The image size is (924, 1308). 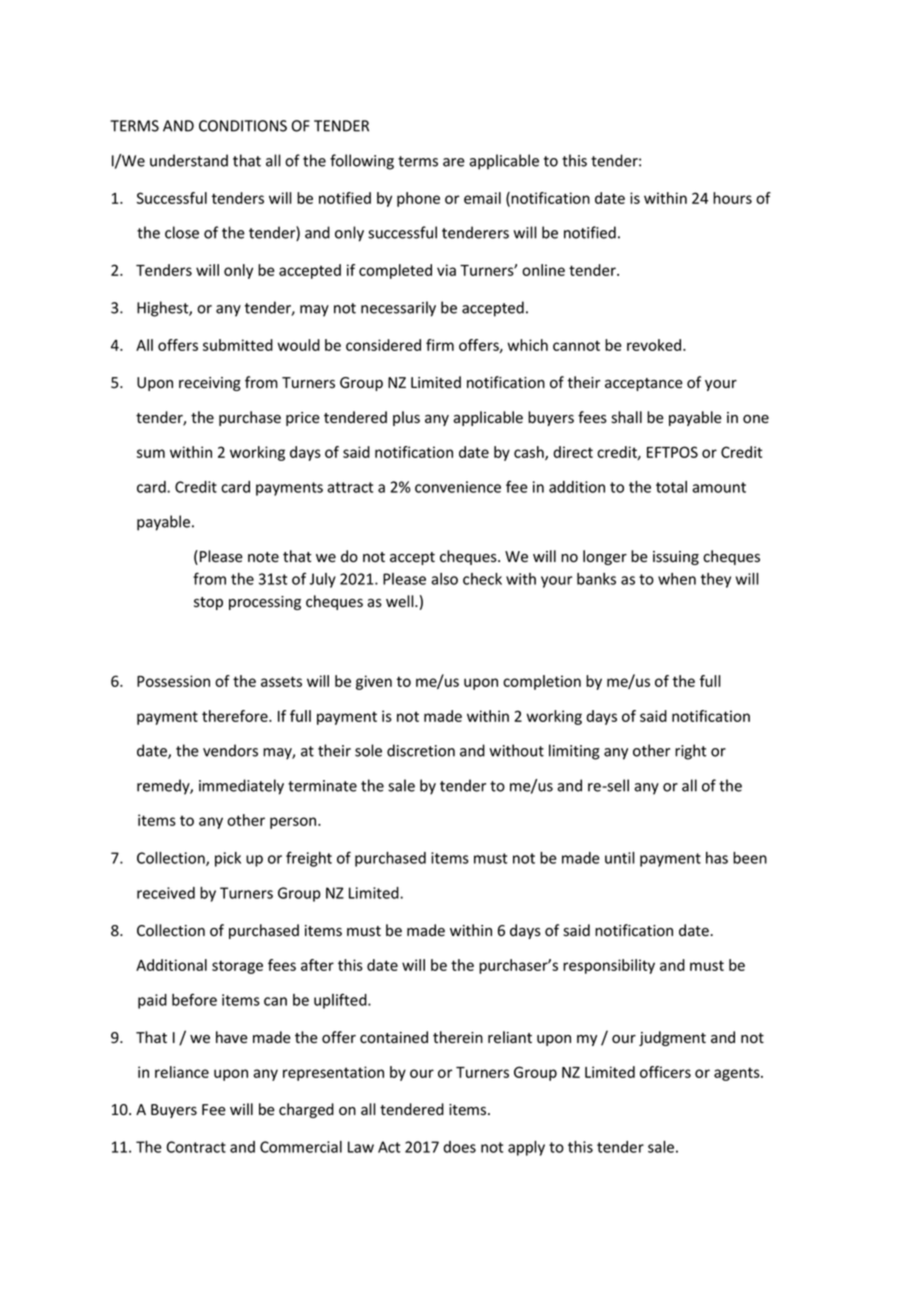 What do you see at coordinates (732, 198) in the screenshot?
I see `hours` at bounding box center [732, 198].
